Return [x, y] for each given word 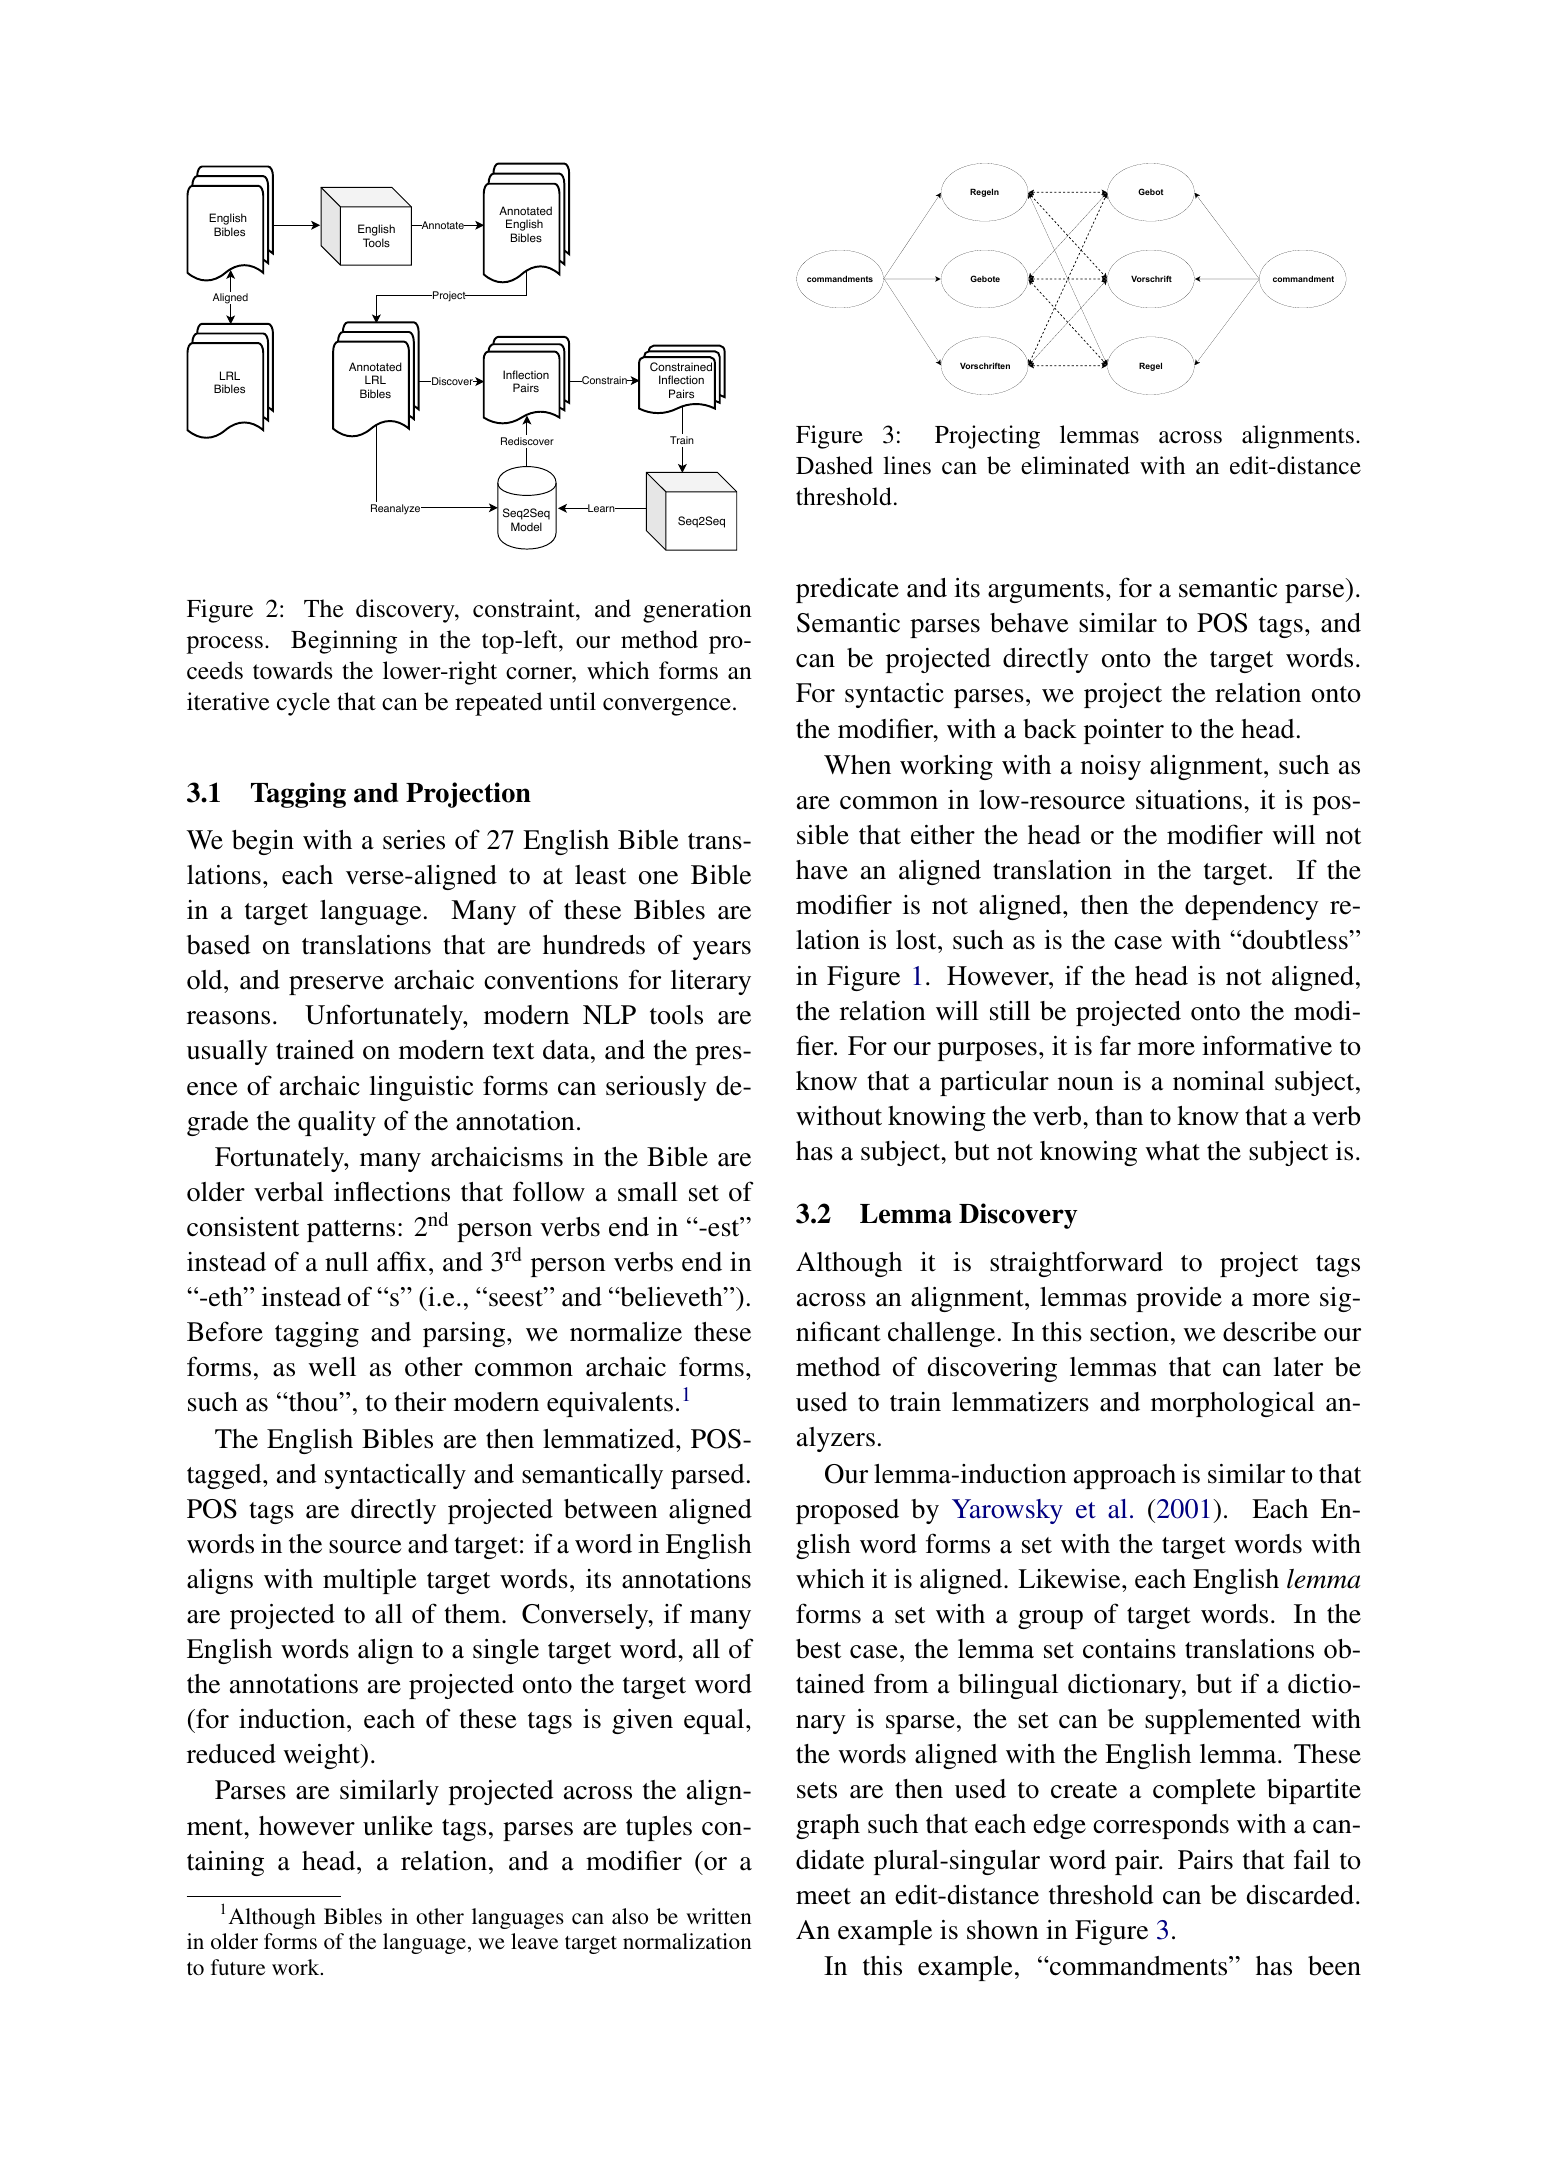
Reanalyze [397, 509]
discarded [1301, 1895]
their [420, 1402]
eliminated [1075, 465]
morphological [1233, 1404]
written [719, 1916]
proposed [847, 1511]
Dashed [834, 465]
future [238, 1967]
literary [711, 982]
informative [1267, 1045]
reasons [228, 1018]
